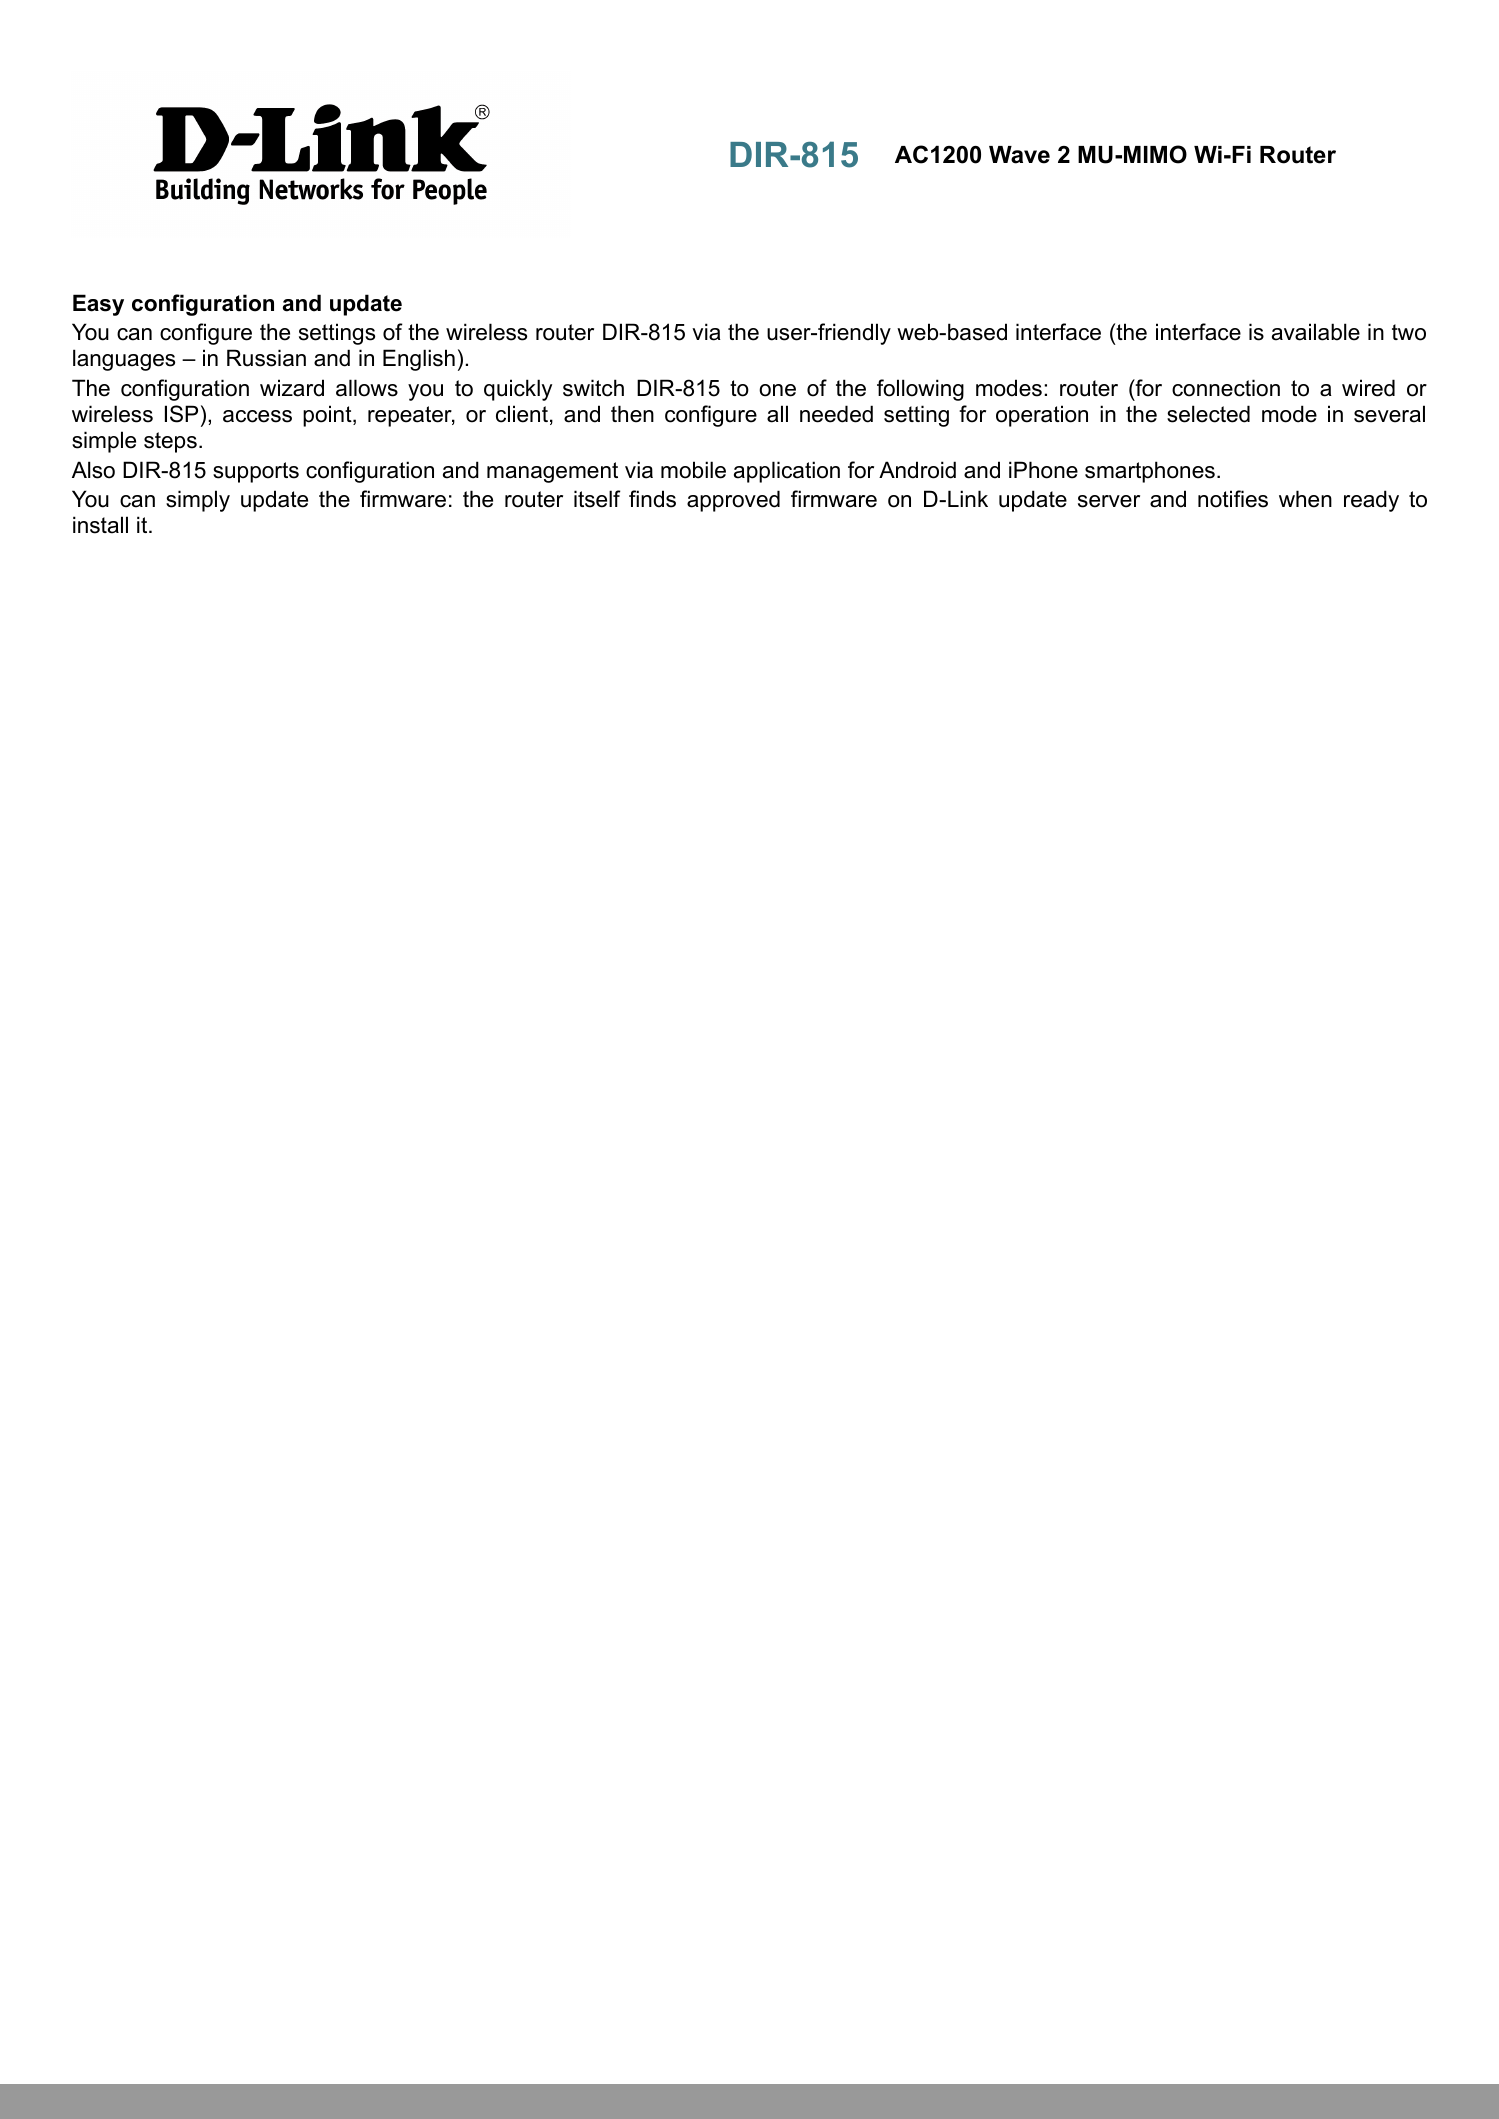  I want to click on languages, so click(124, 360).
